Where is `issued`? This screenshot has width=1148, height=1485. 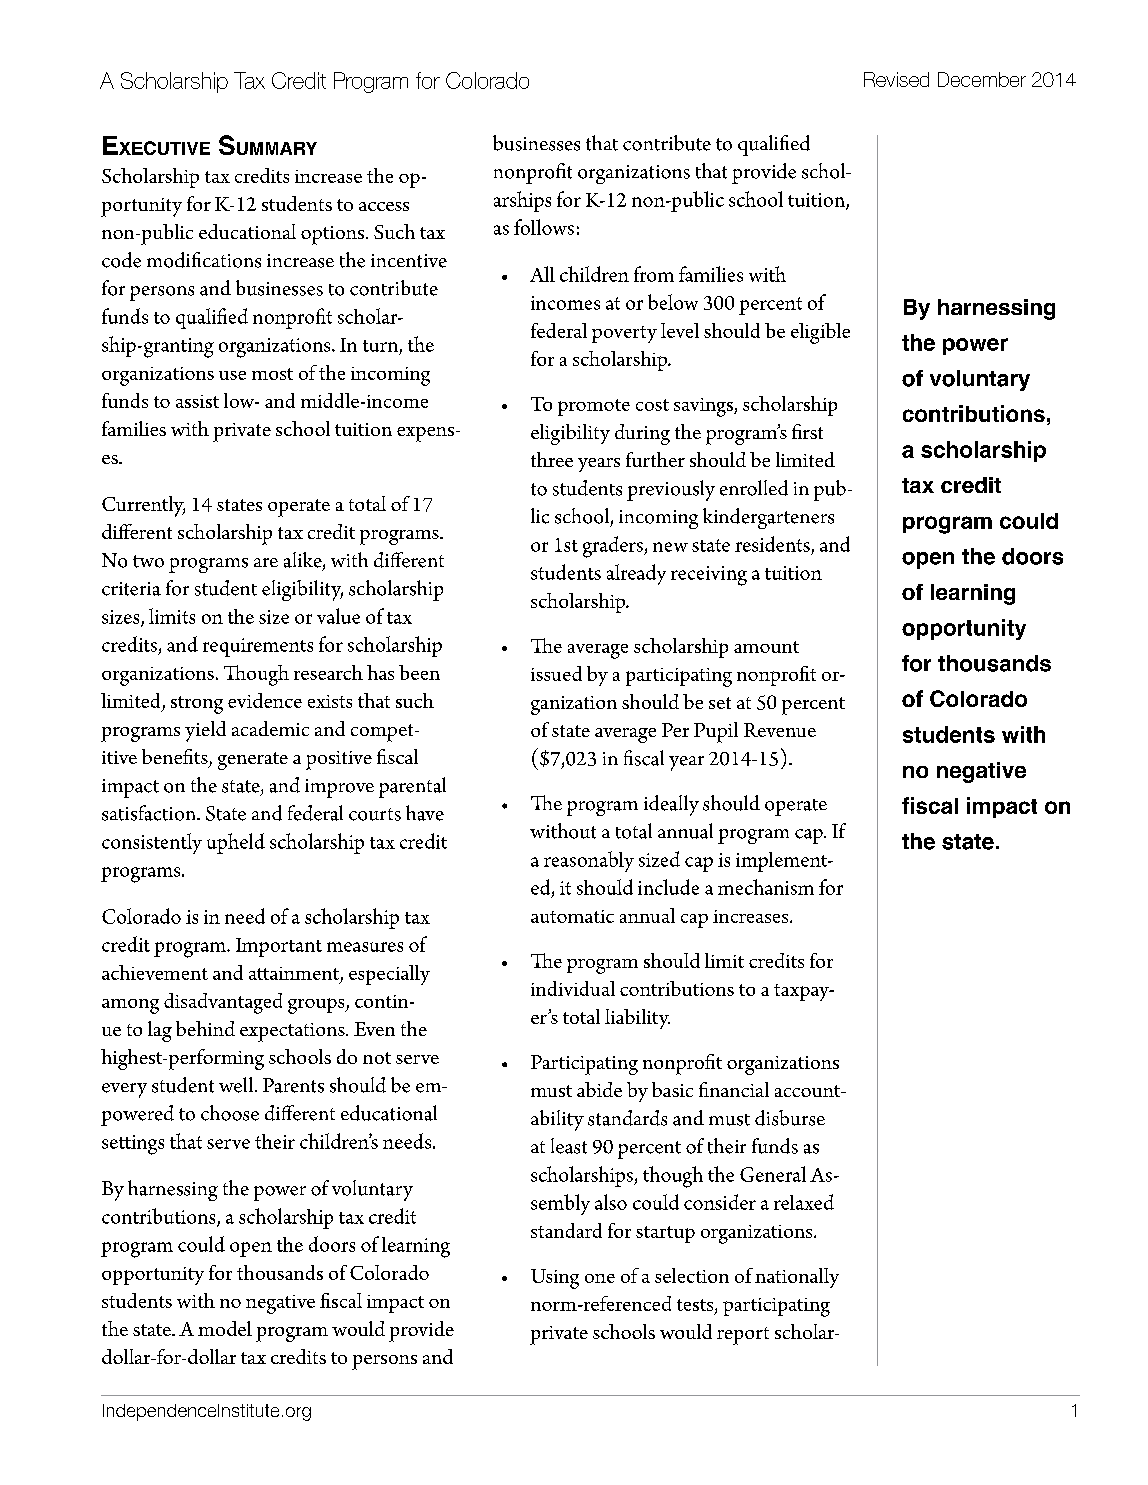
issued is located at coordinates (556, 673).
